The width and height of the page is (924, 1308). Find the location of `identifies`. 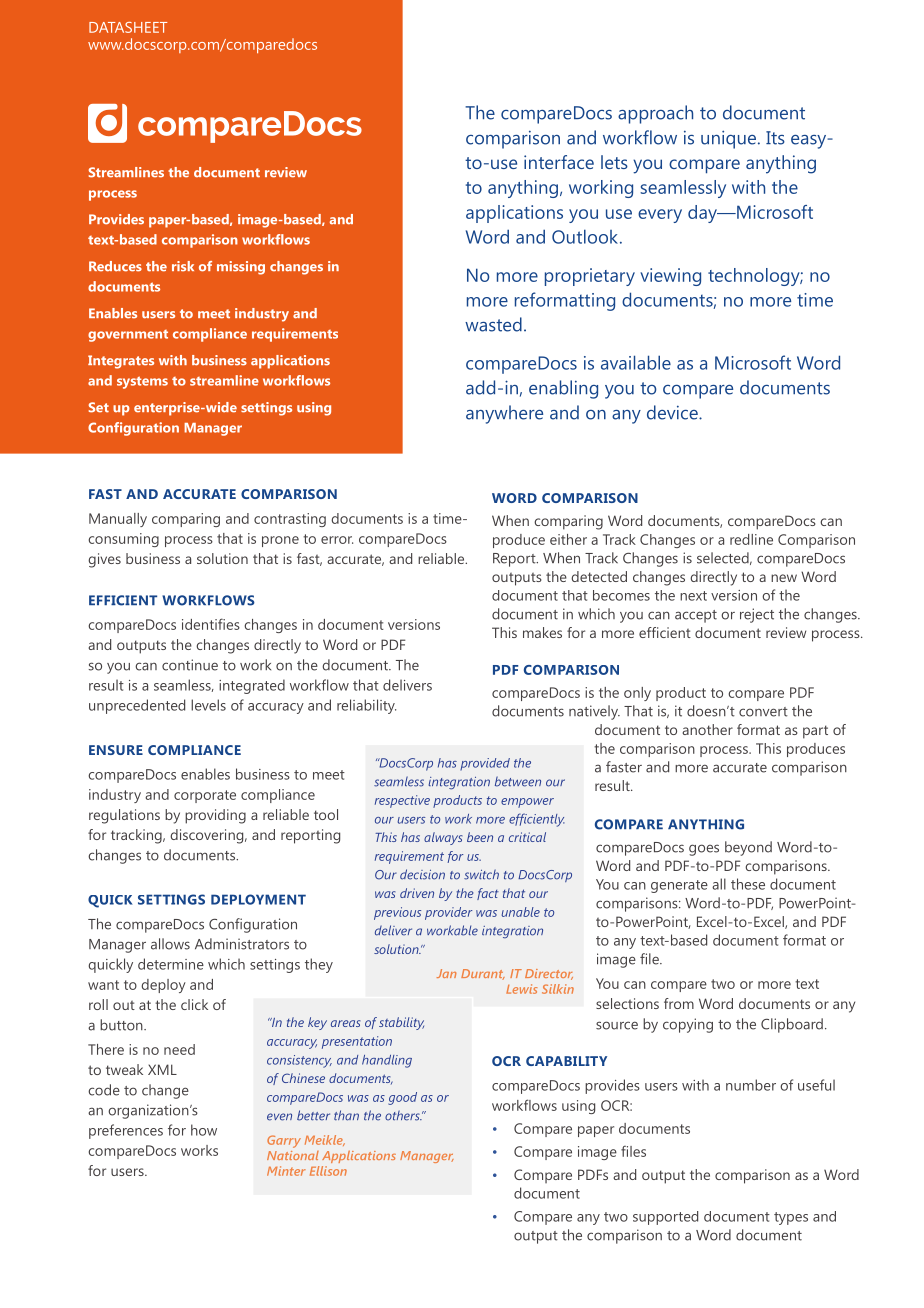

identifies is located at coordinates (211, 624).
